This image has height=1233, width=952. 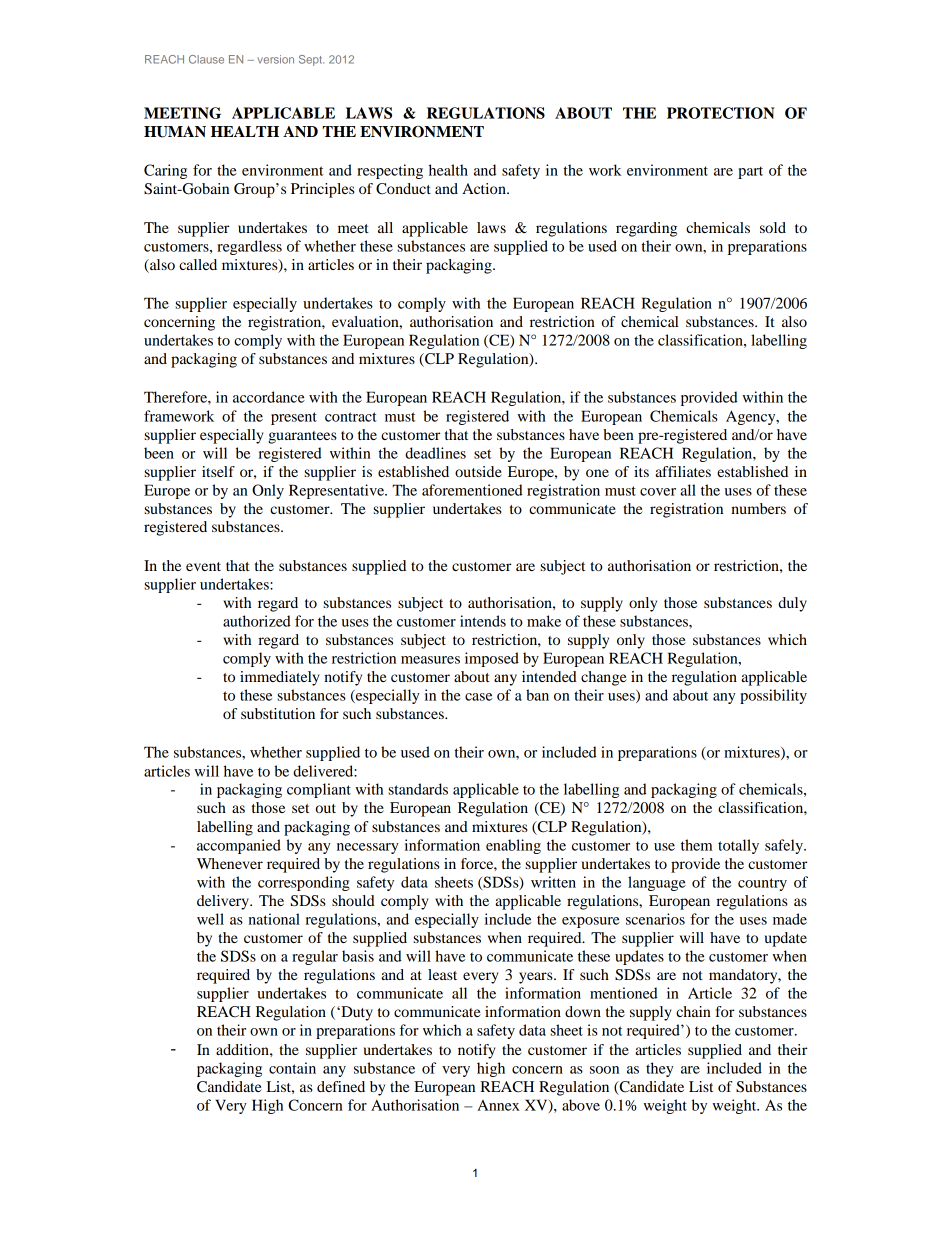 I want to click on Action, so click(x=485, y=188).
